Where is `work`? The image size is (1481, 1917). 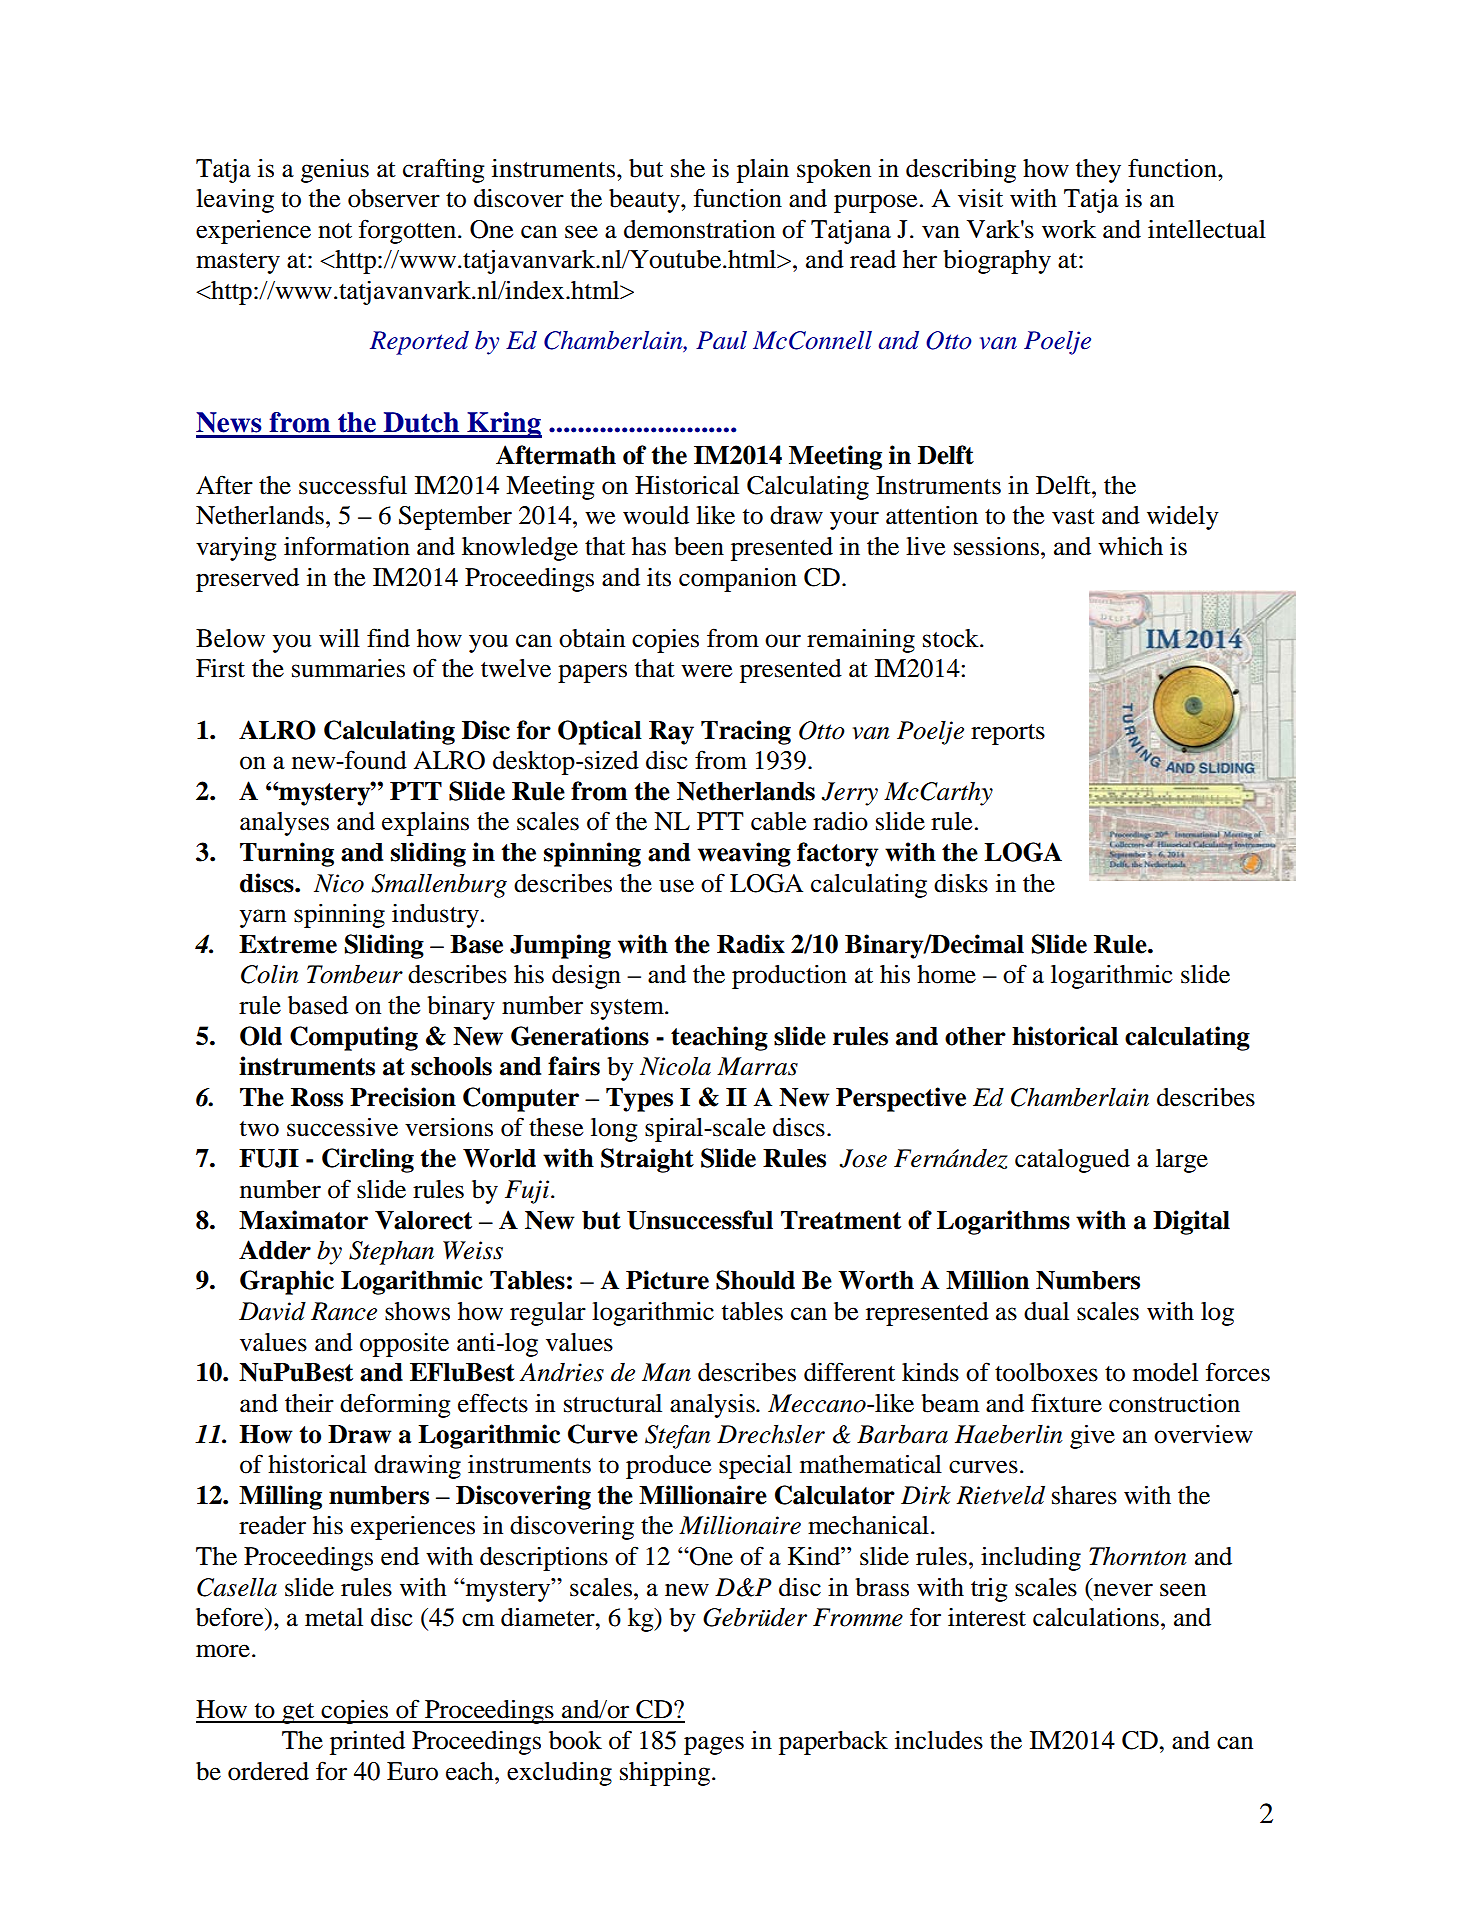
work is located at coordinates (1069, 229).
